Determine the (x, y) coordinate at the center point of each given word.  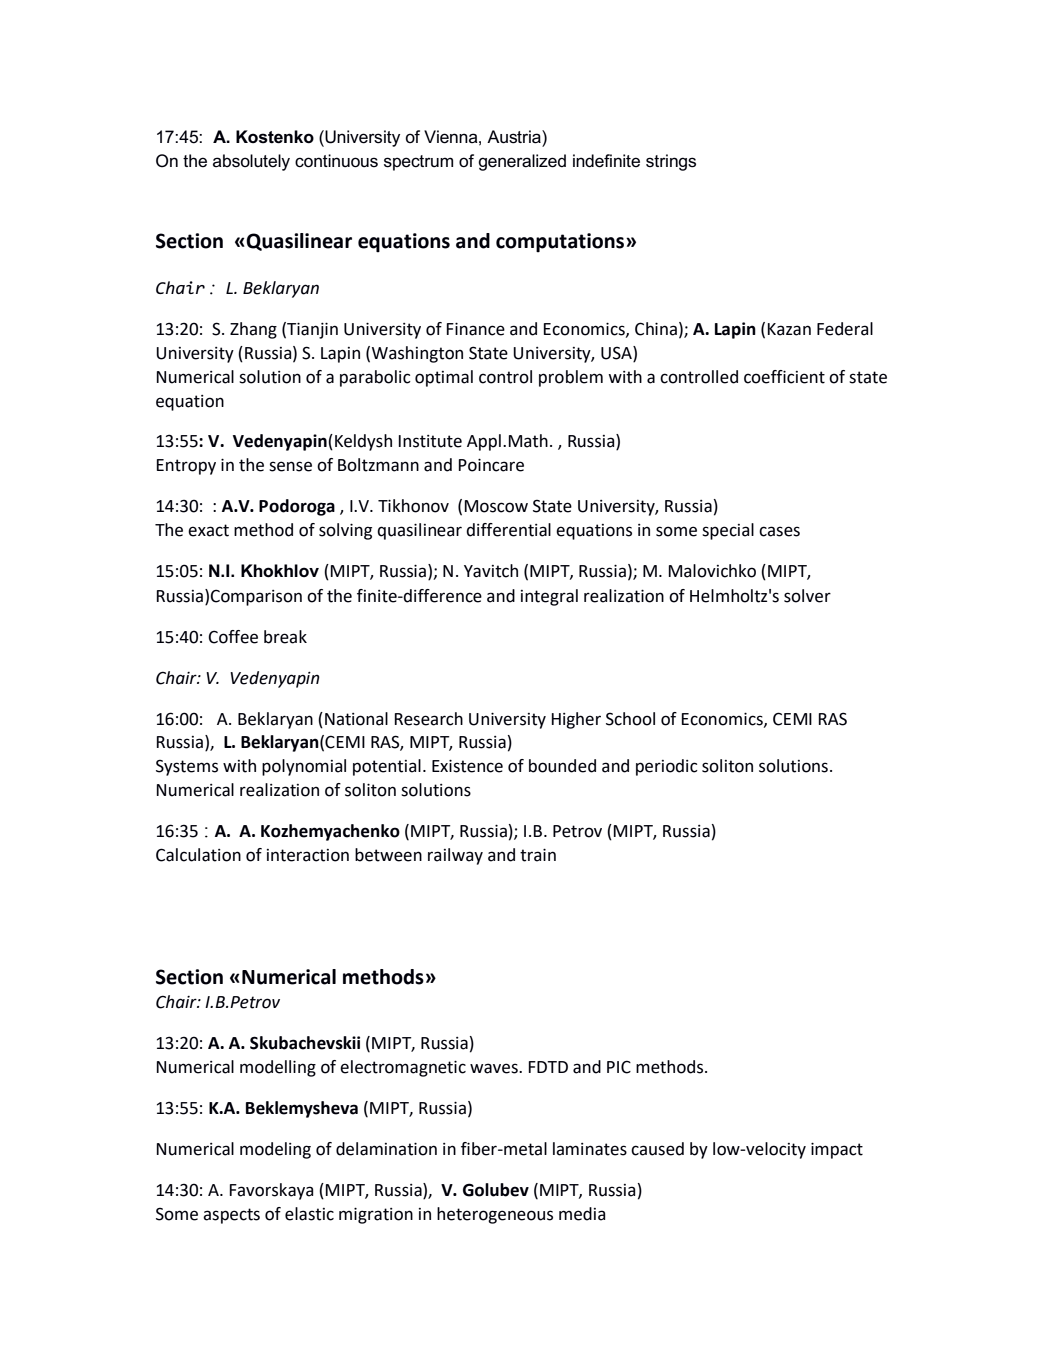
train (538, 855)
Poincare (491, 465)
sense (290, 466)
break (285, 637)
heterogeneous (495, 1215)
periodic (667, 767)
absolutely (251, 162)
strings (671, 162)
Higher (576, 720)
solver (807, 596)
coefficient (784, 377)
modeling (275, 1150)
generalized (522, 162)
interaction (308, 855)
